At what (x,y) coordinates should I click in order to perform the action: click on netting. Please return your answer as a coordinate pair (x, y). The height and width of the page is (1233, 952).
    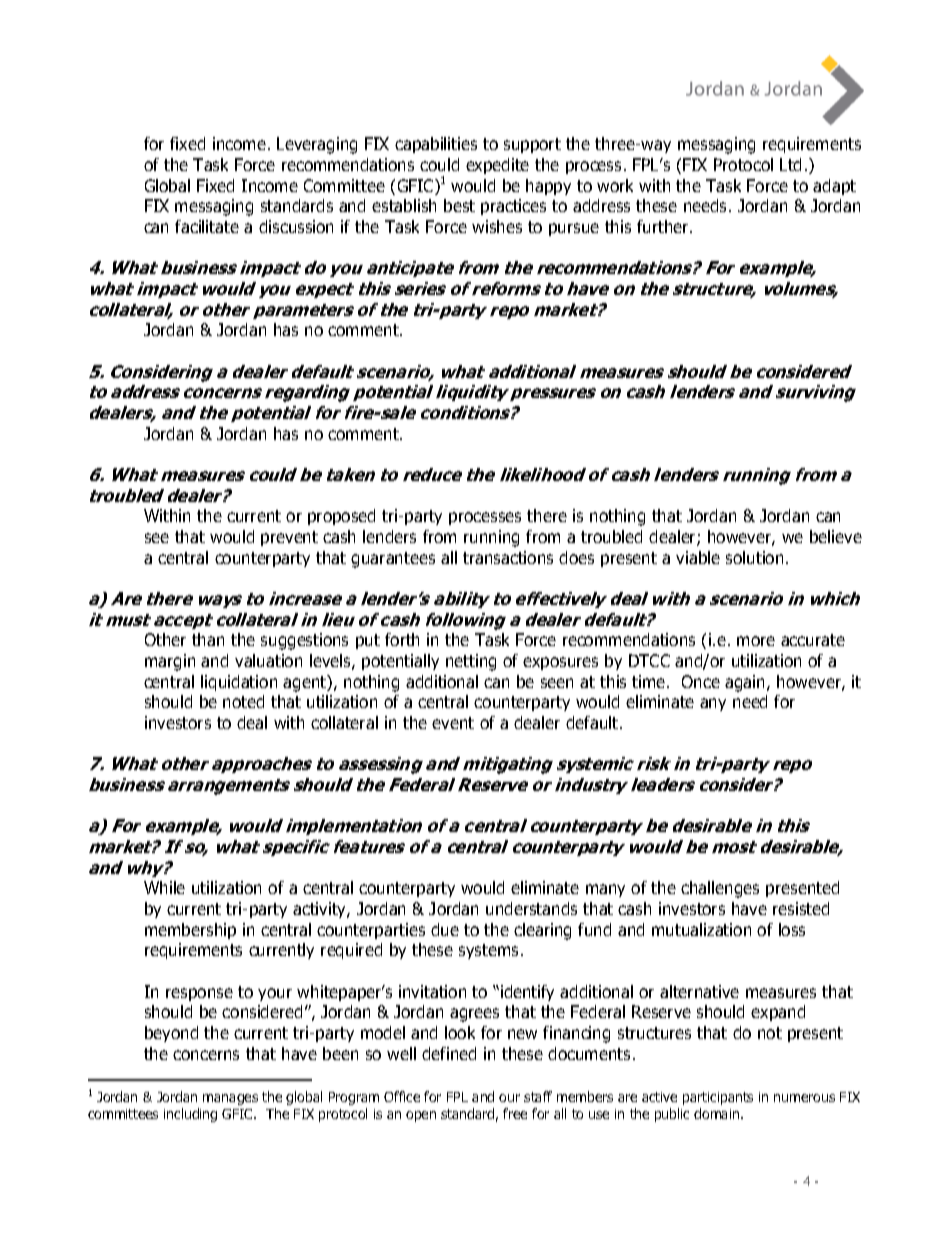
    Looking at the image, I should click on (471, 662).
